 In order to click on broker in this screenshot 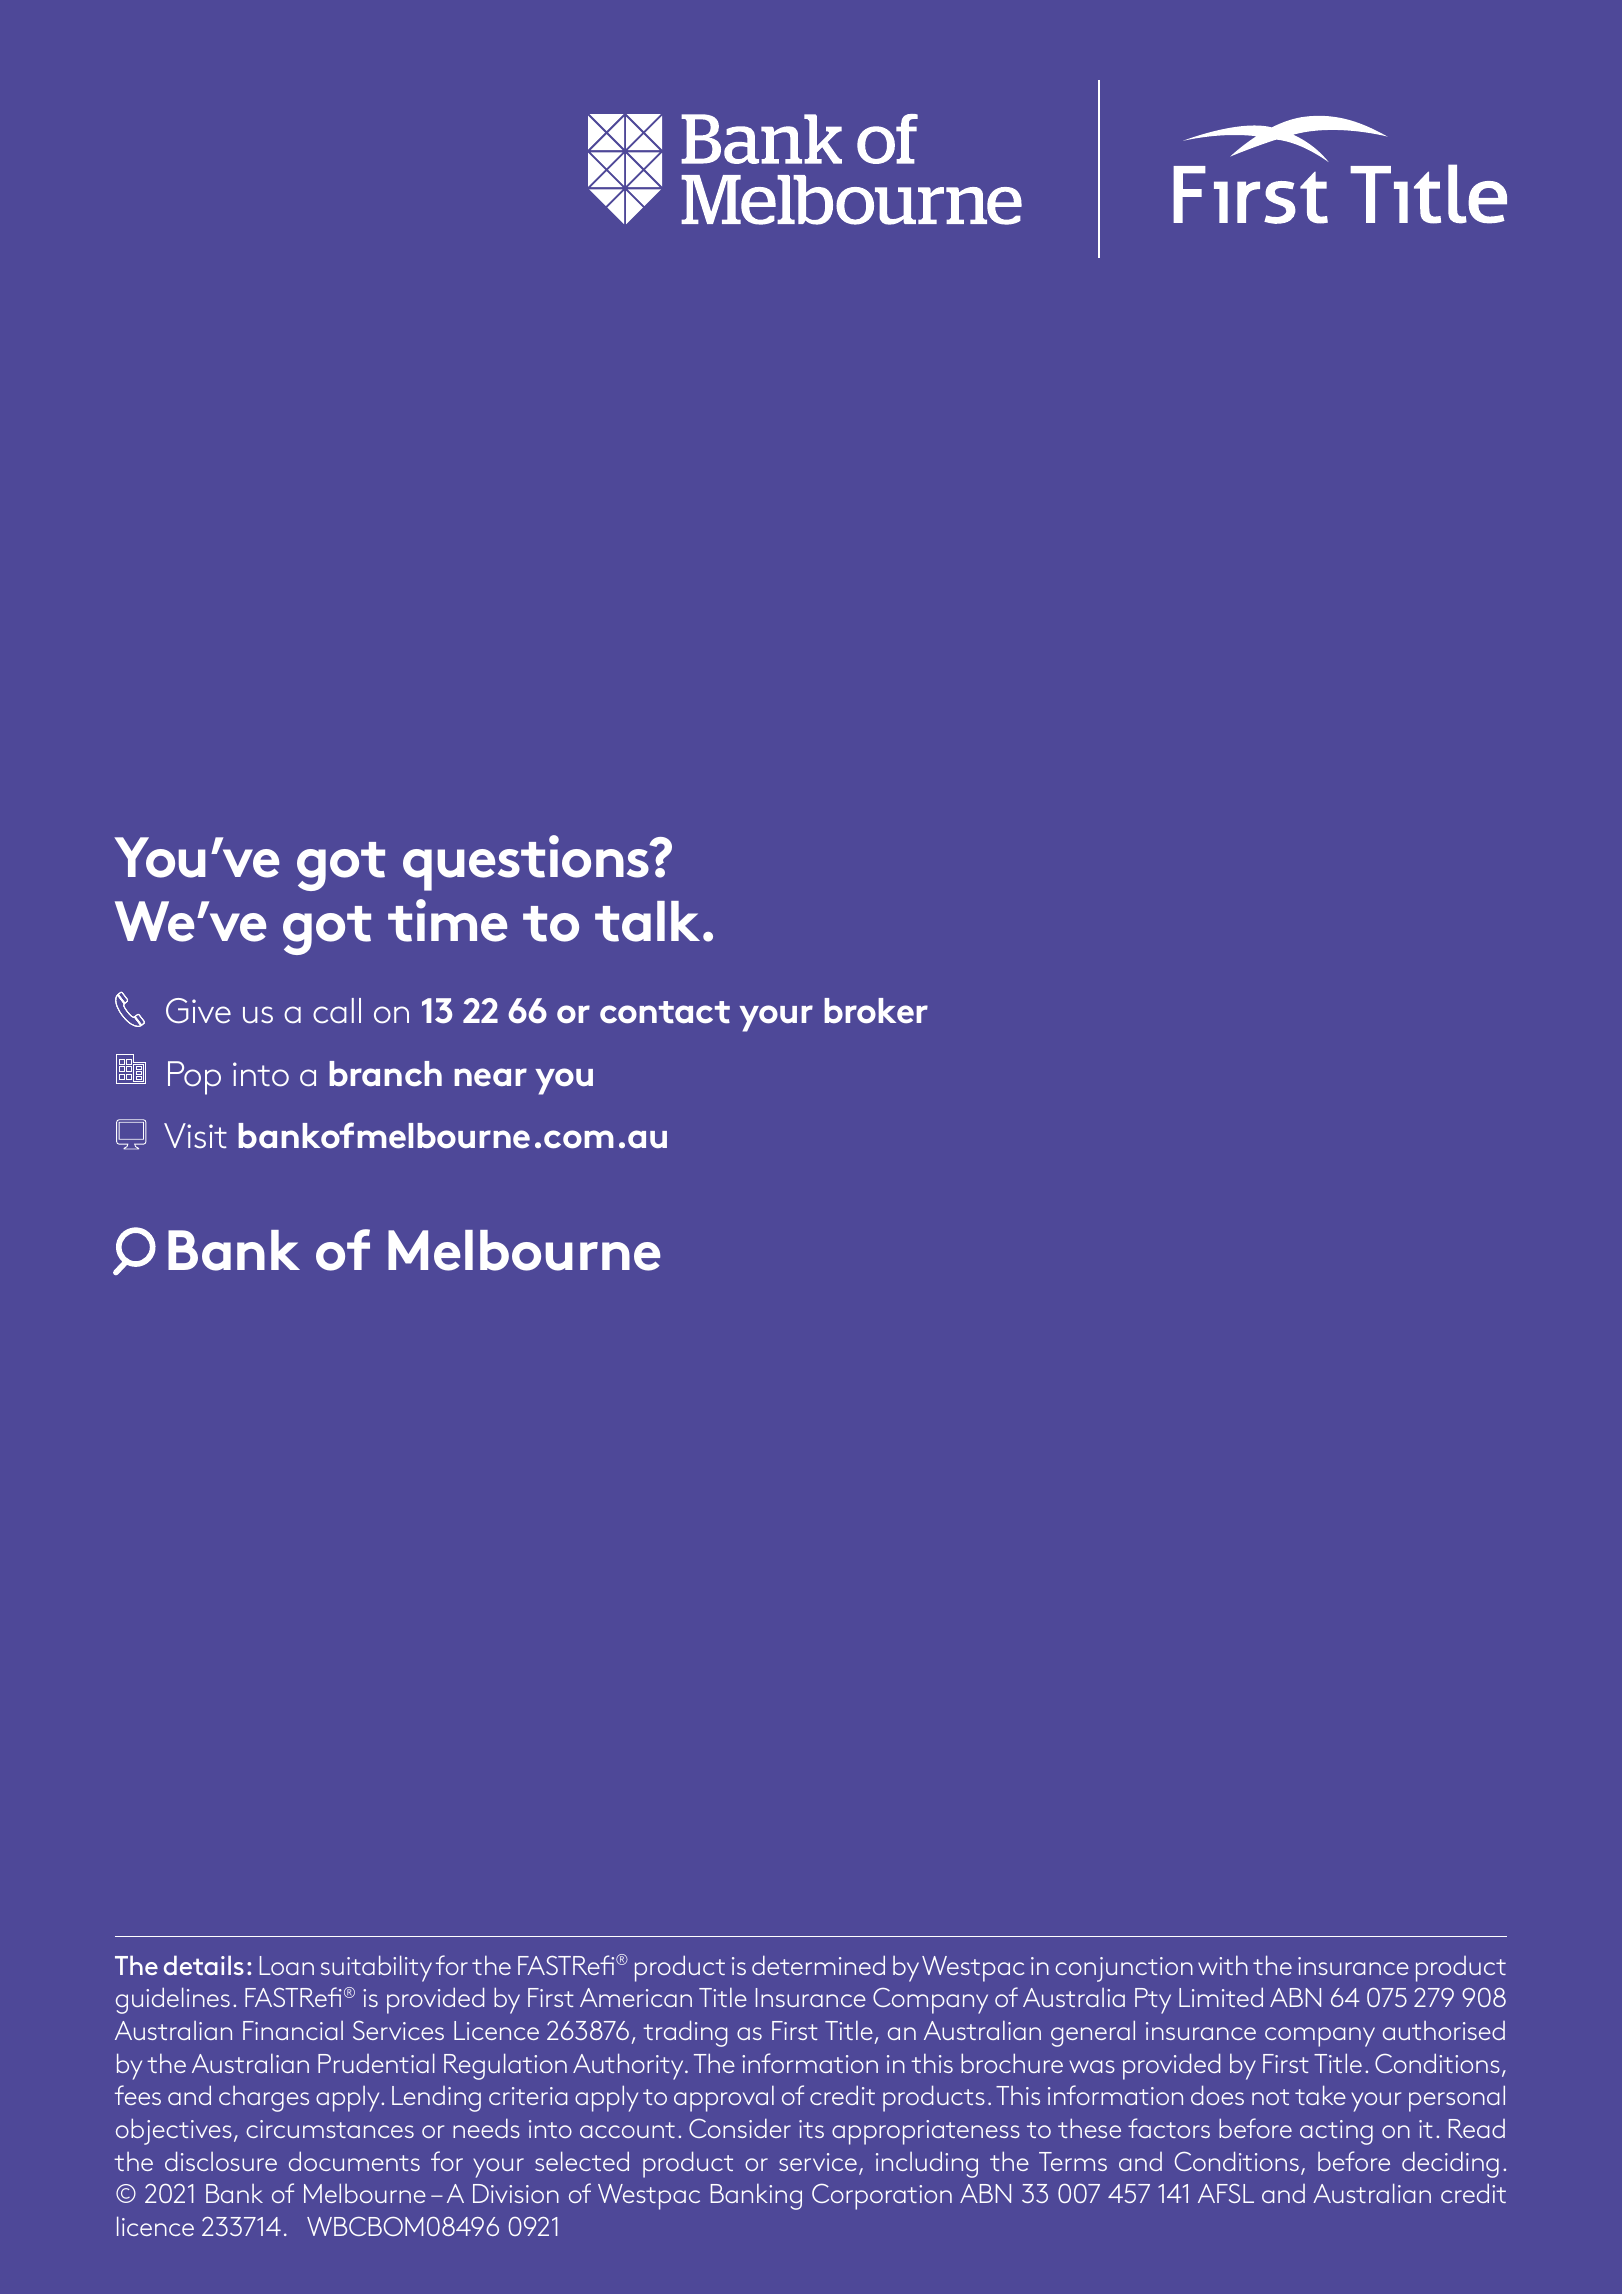, I will do `click(876, 1011)`.
